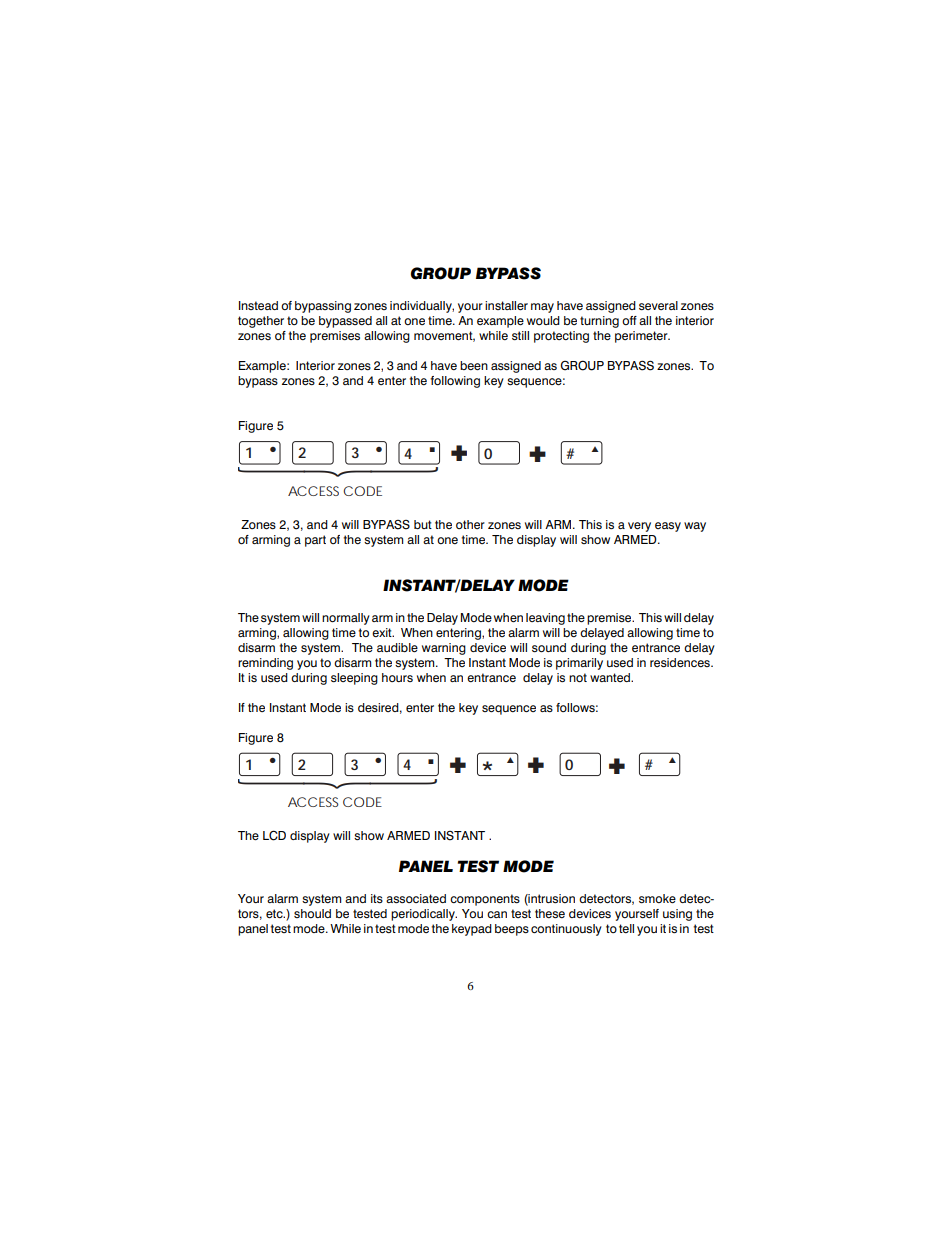 The height and width of the screenshot is (1233, 952). I want to click on easy, so click(668, 527).
